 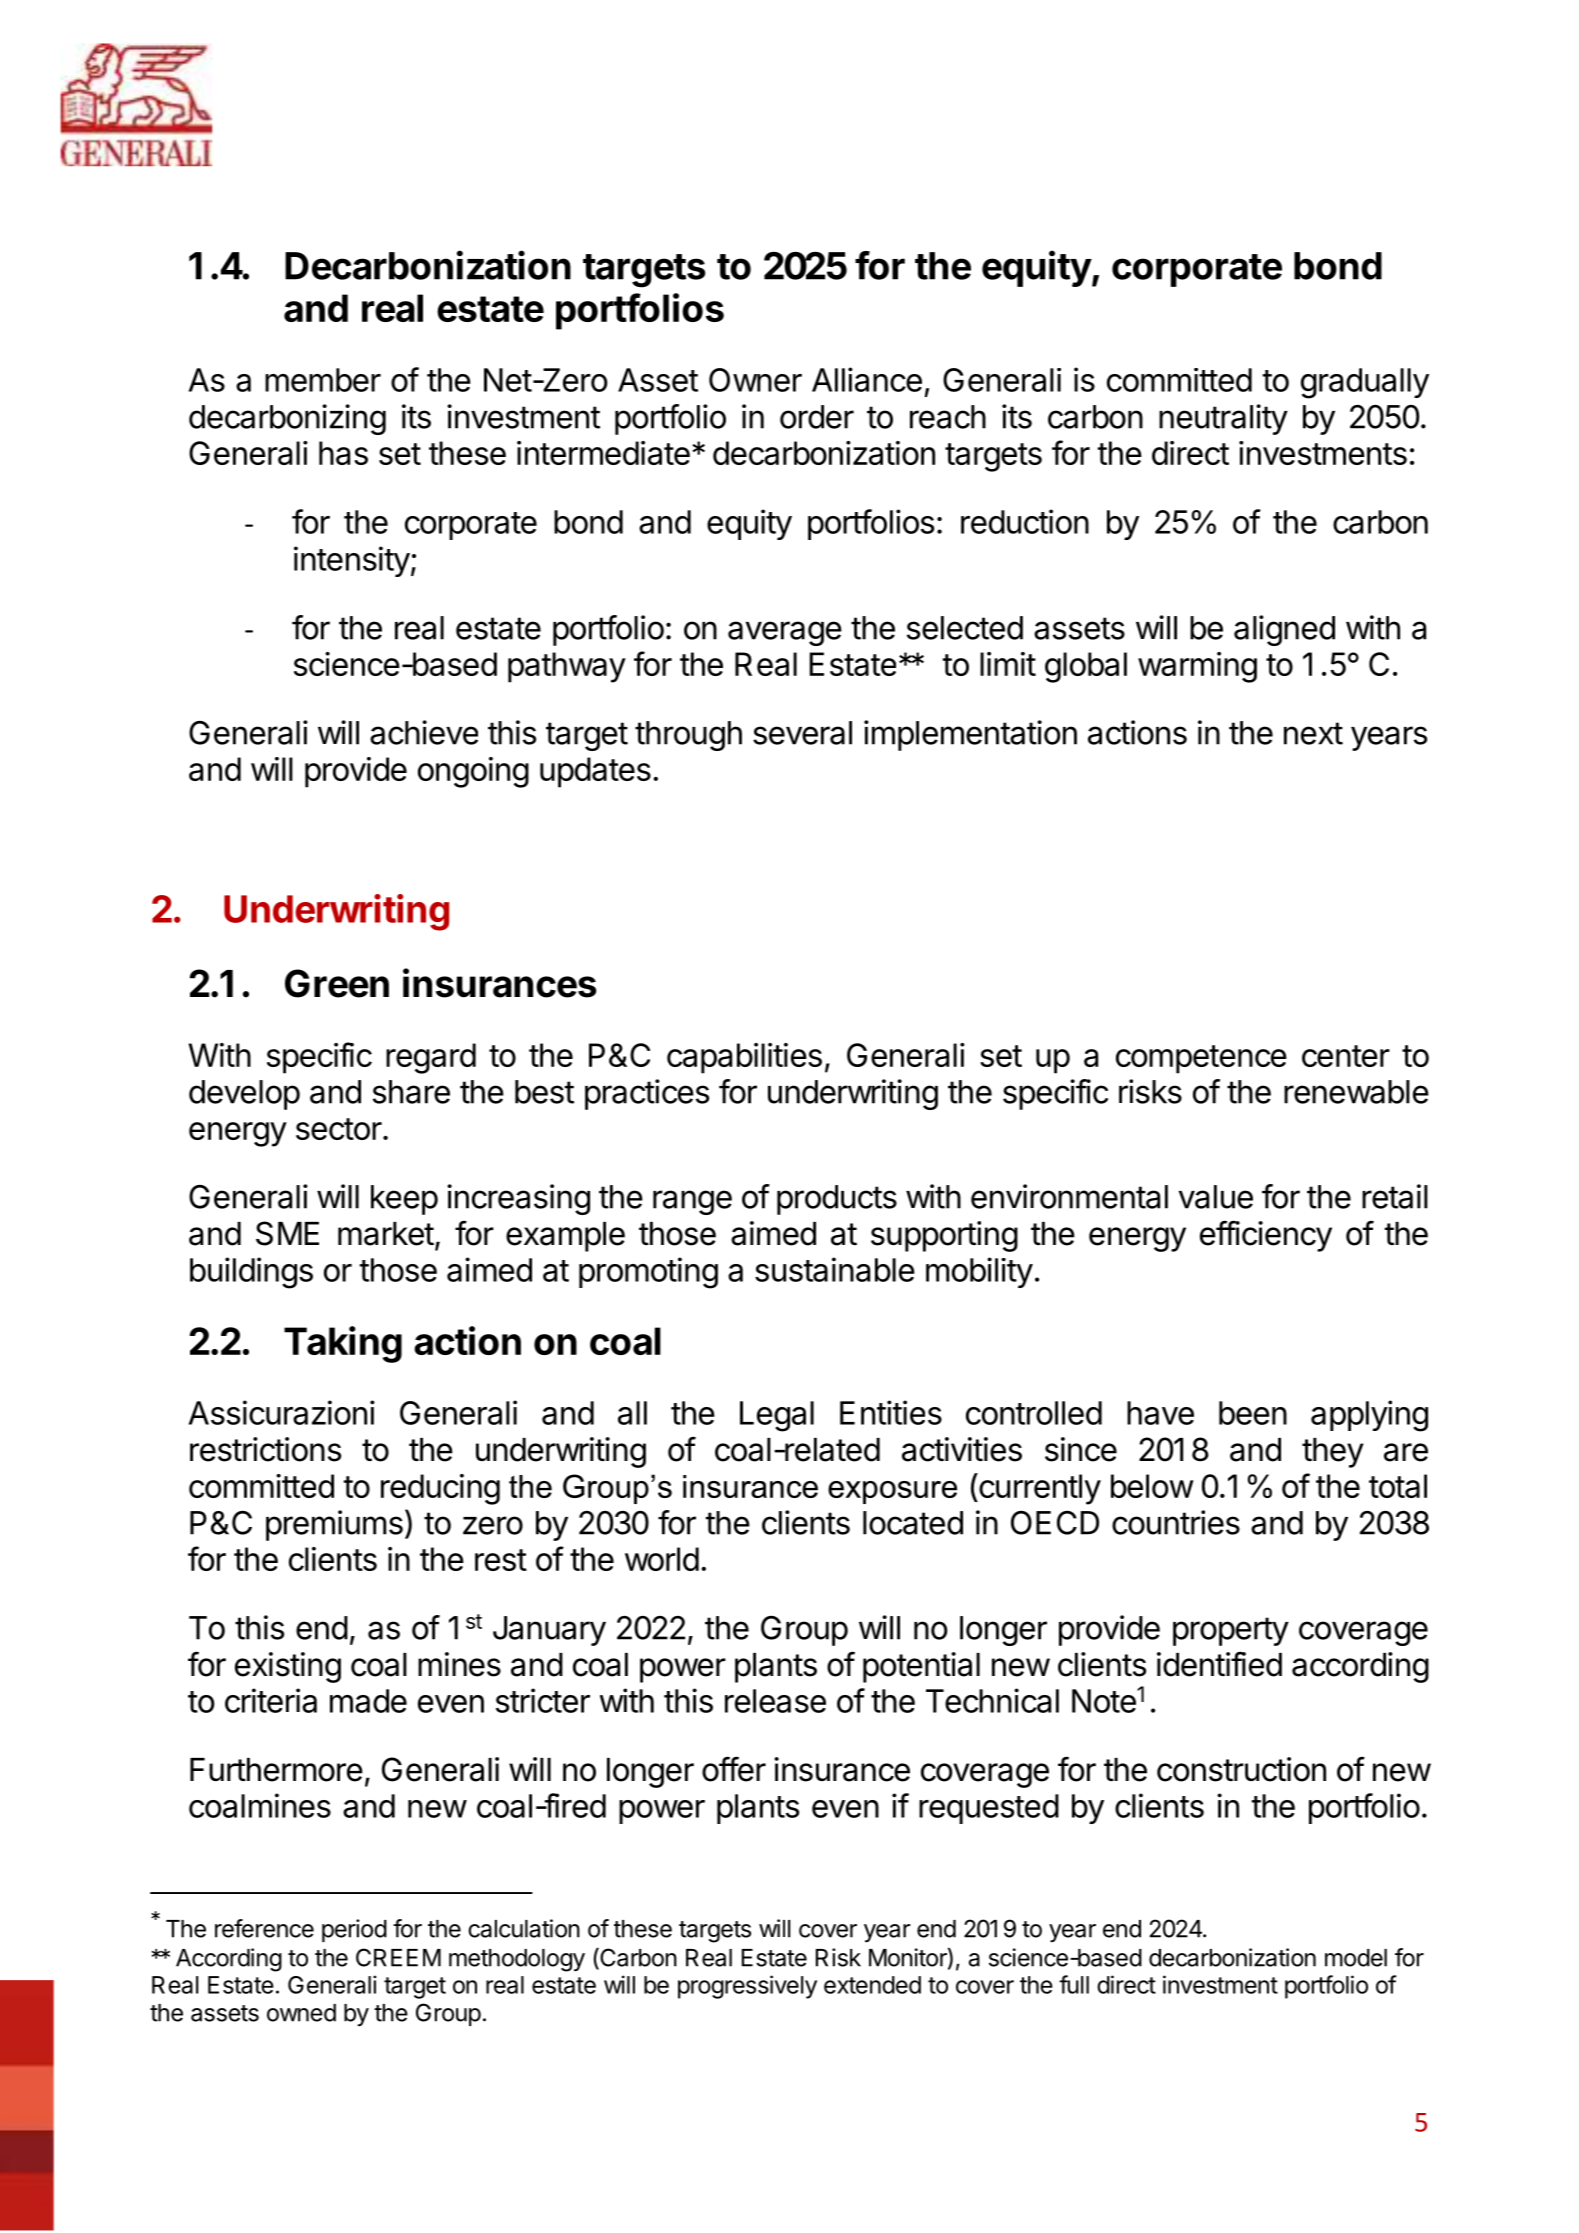 What do you see at coordinates (343, 453) in the screenshot?
I see `has` at bounding box center [343, 453].
